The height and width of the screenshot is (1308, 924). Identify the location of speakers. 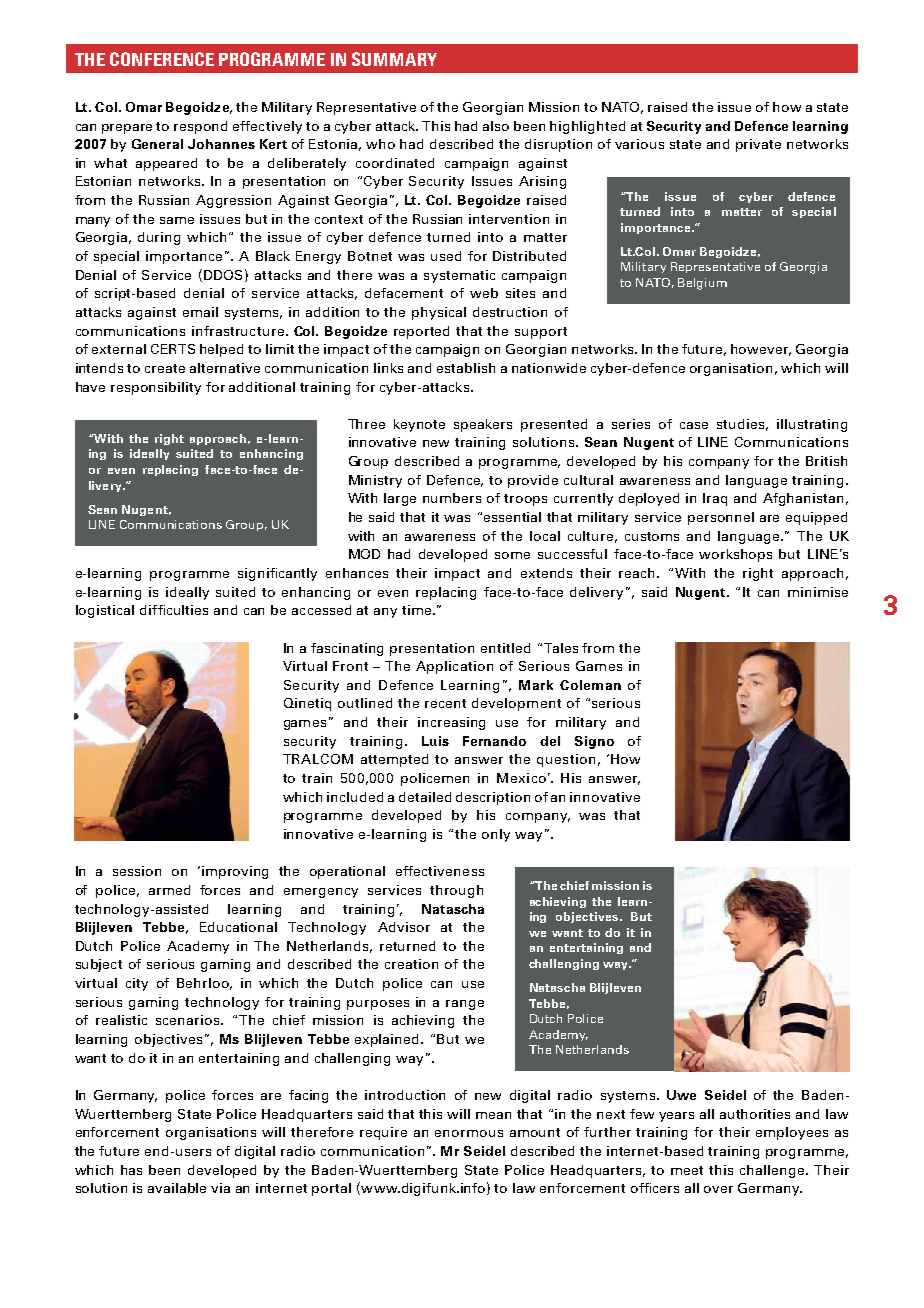
(483, 425).
